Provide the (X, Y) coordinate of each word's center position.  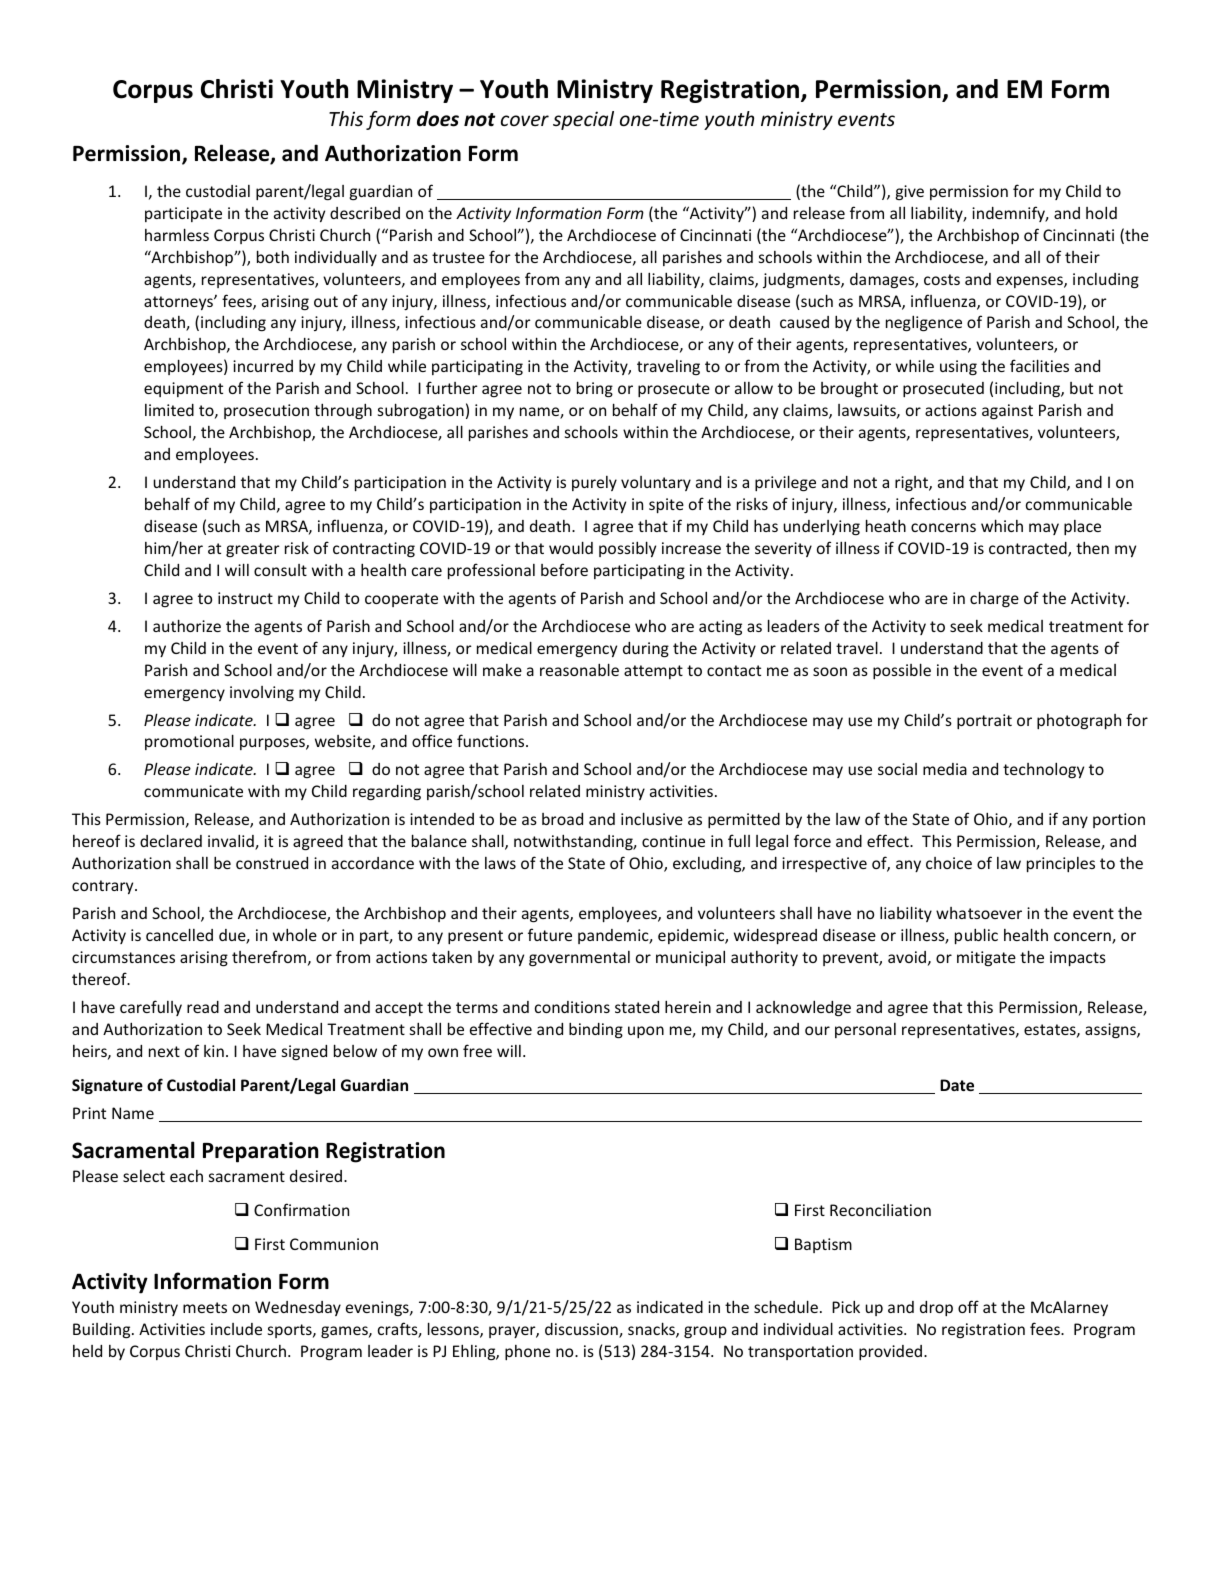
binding (596, 1030)
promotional (189, 742)
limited (169, 410)
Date (957, 1085)
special (583, 120)
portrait (984, 721)
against (1007, 411)
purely (594, 483)
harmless (177, 234)
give (910, 192)
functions (492, 740)
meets (205, 1307)
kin (214, 1051)
